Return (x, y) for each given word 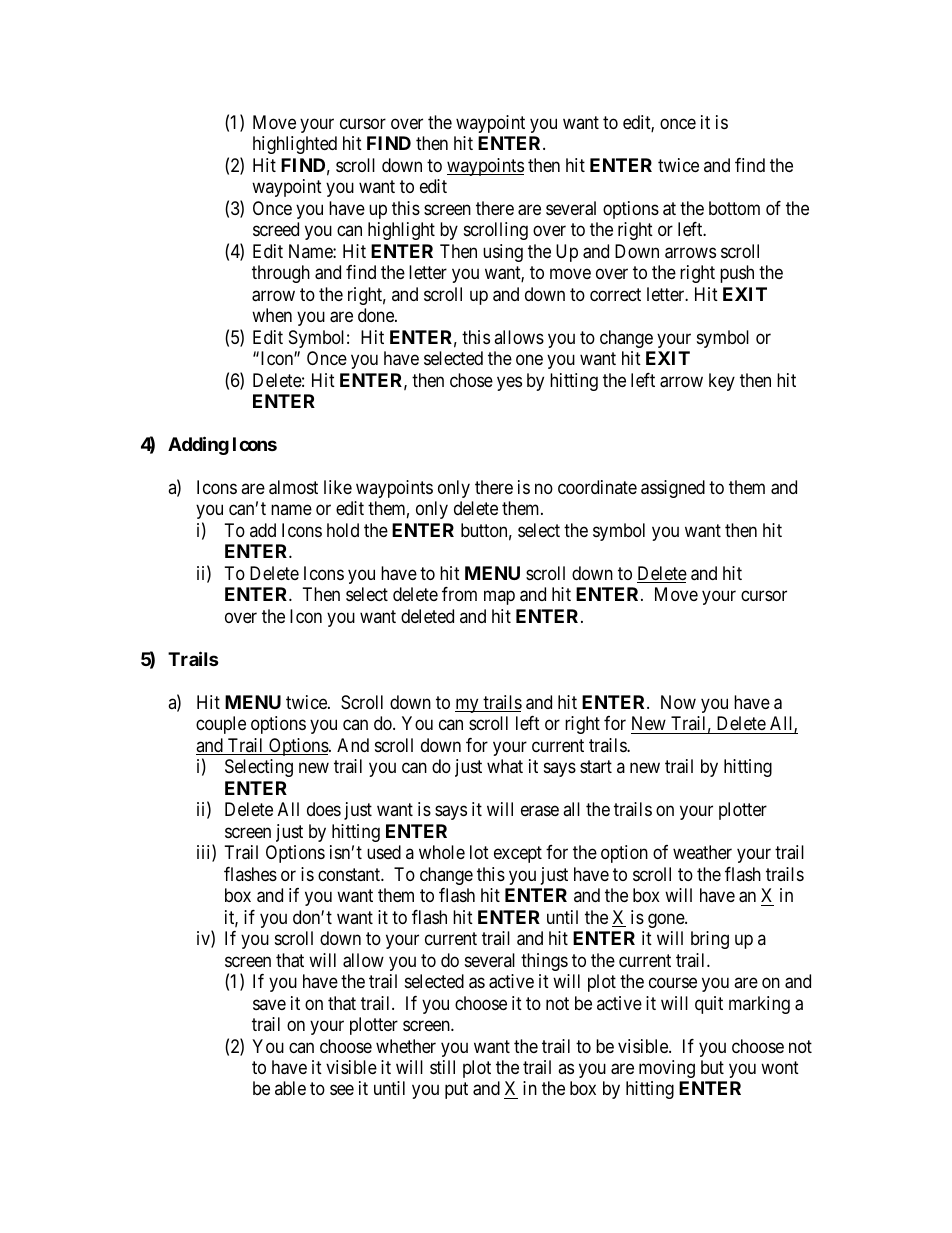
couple (221, 725)
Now (678, 702)
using (503, 253)
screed (276, 229)
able (290, 1088)
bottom (734, 208)
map (499, 598)
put (456, 1091)
